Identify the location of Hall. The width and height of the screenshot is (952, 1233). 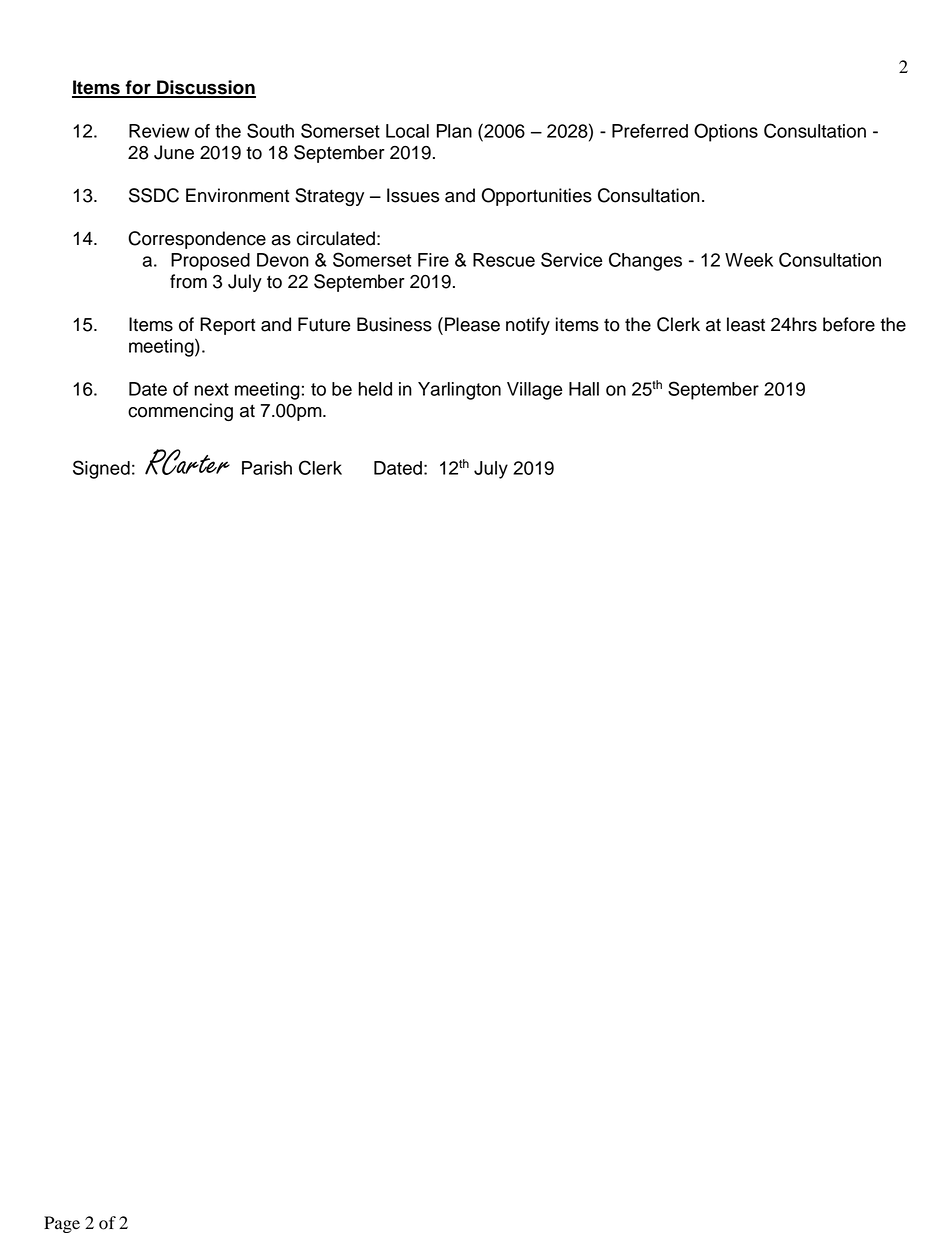
(584, 389).
